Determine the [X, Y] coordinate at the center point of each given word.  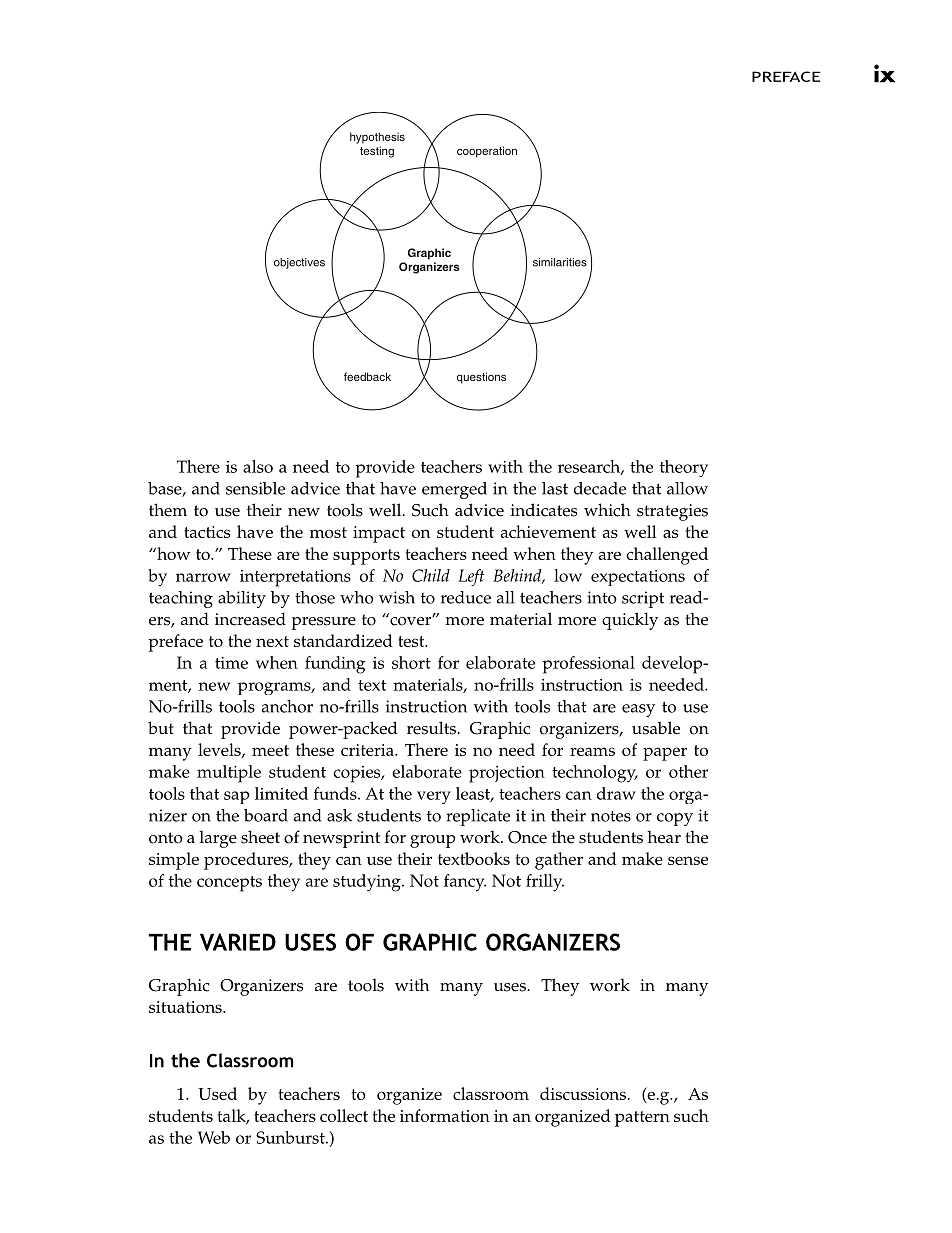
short [411, 662]
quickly [630, 621]
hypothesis [377, 138]
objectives [299, 263]
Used [217, 1093]
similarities [560, 262]
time [231, 663]
